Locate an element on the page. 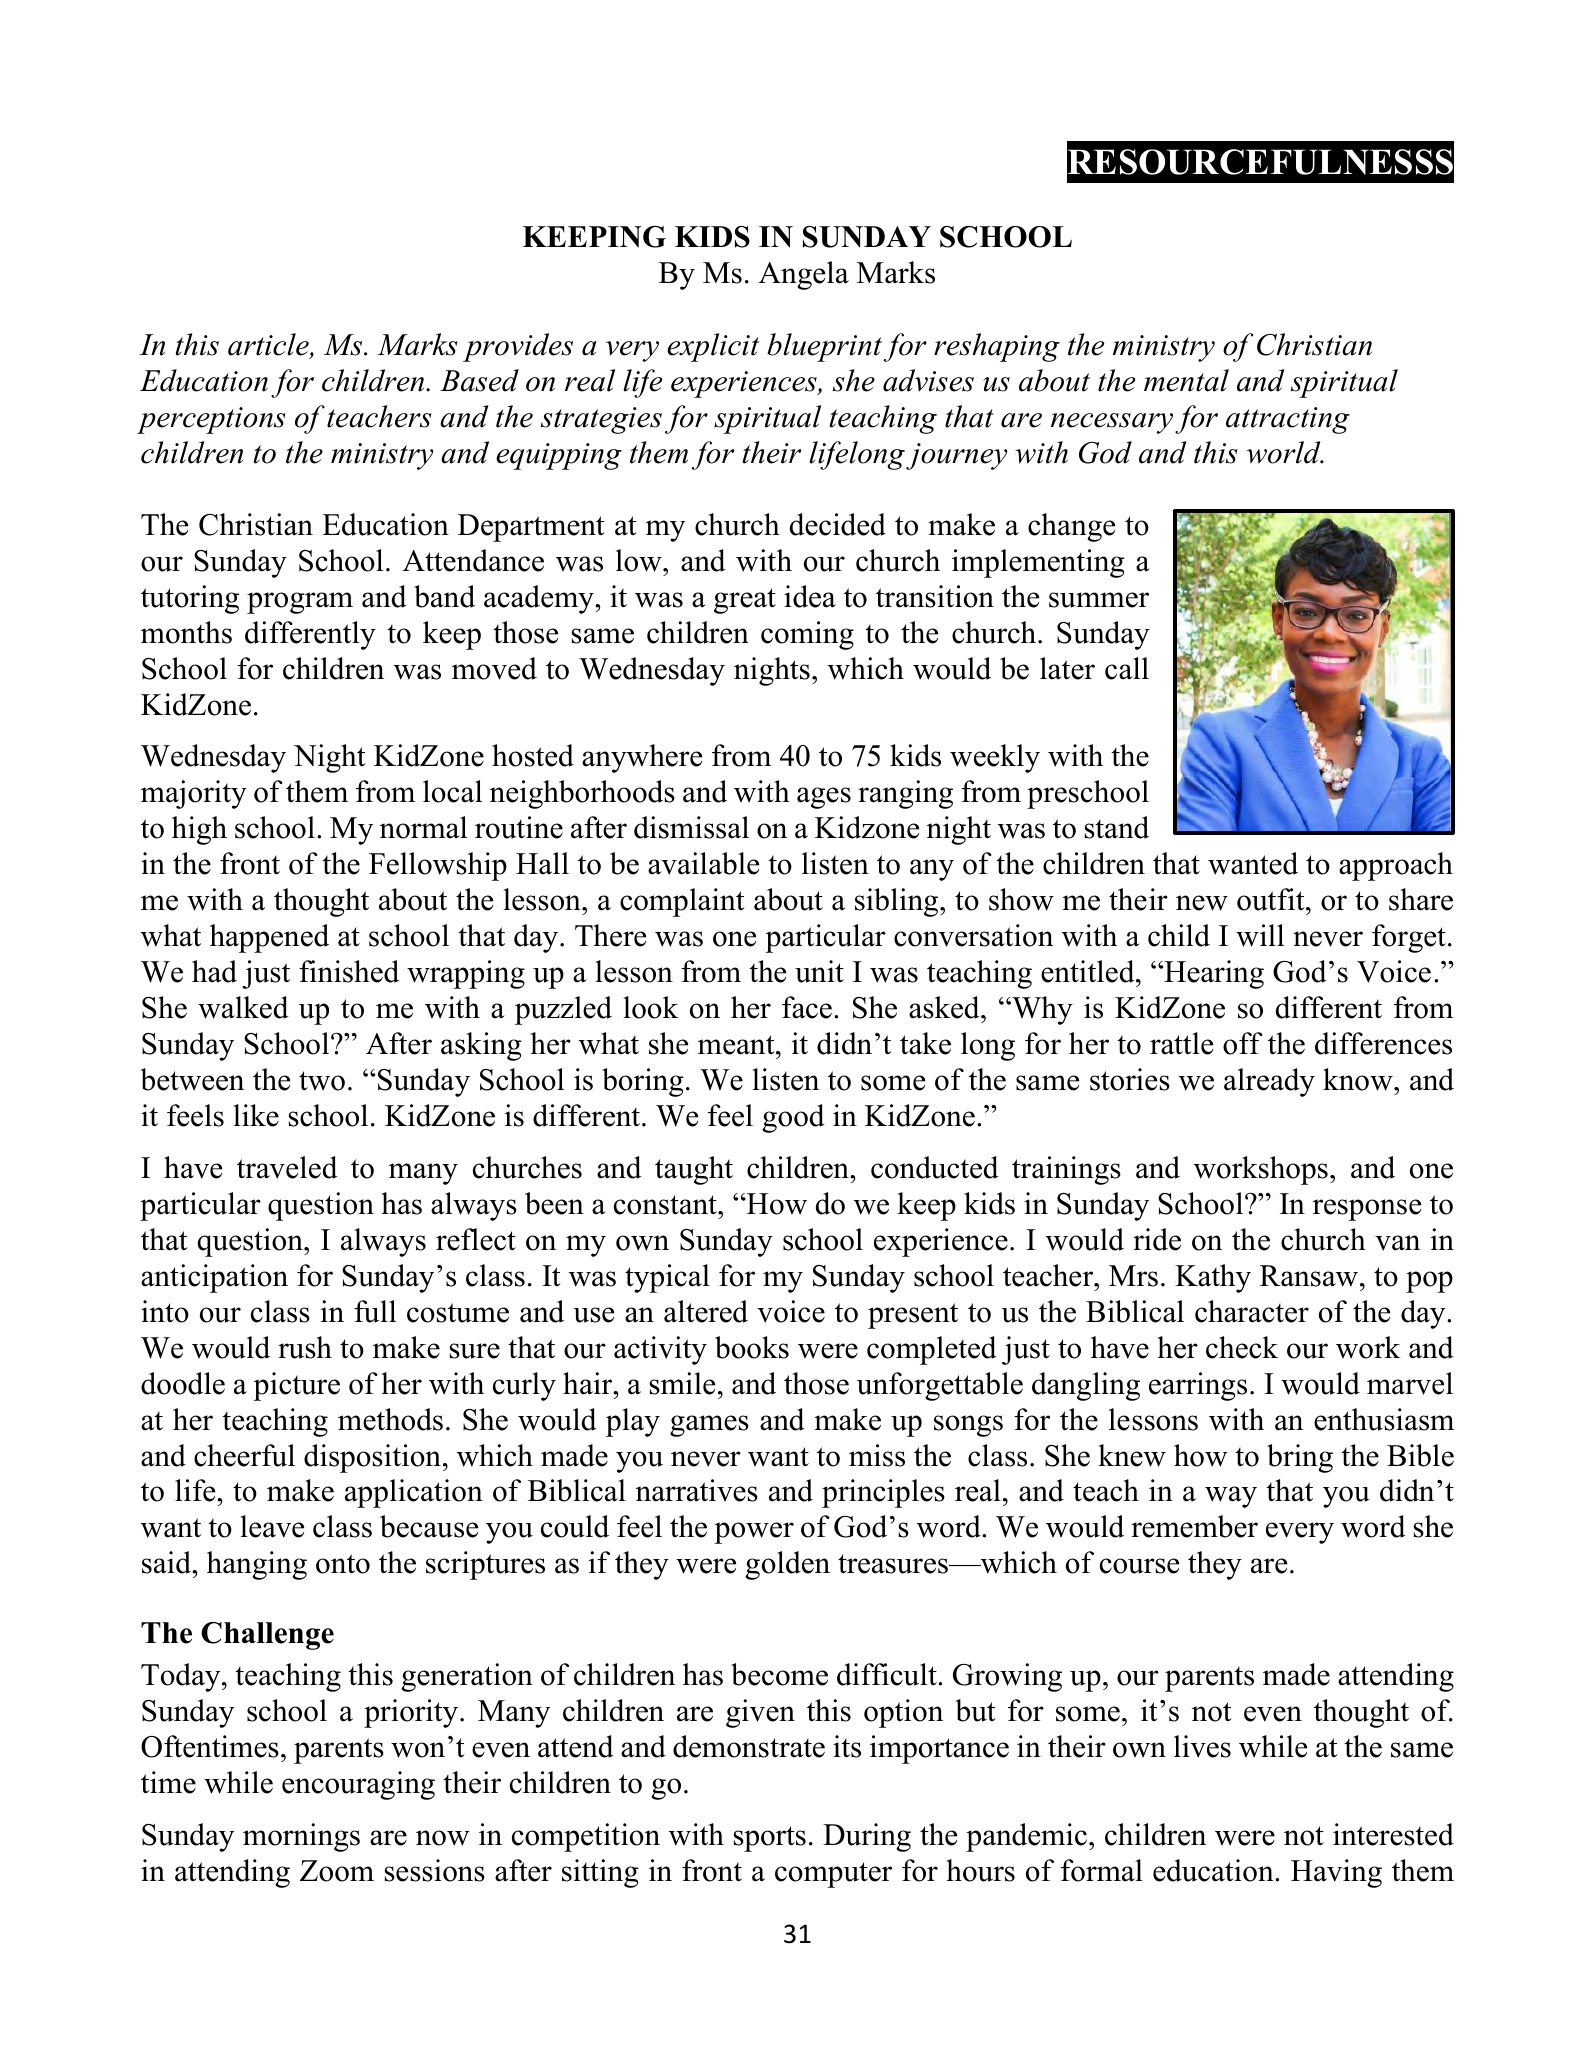 This document has width=1595, height=2064. mental is located at coordinates (1186, 380).
